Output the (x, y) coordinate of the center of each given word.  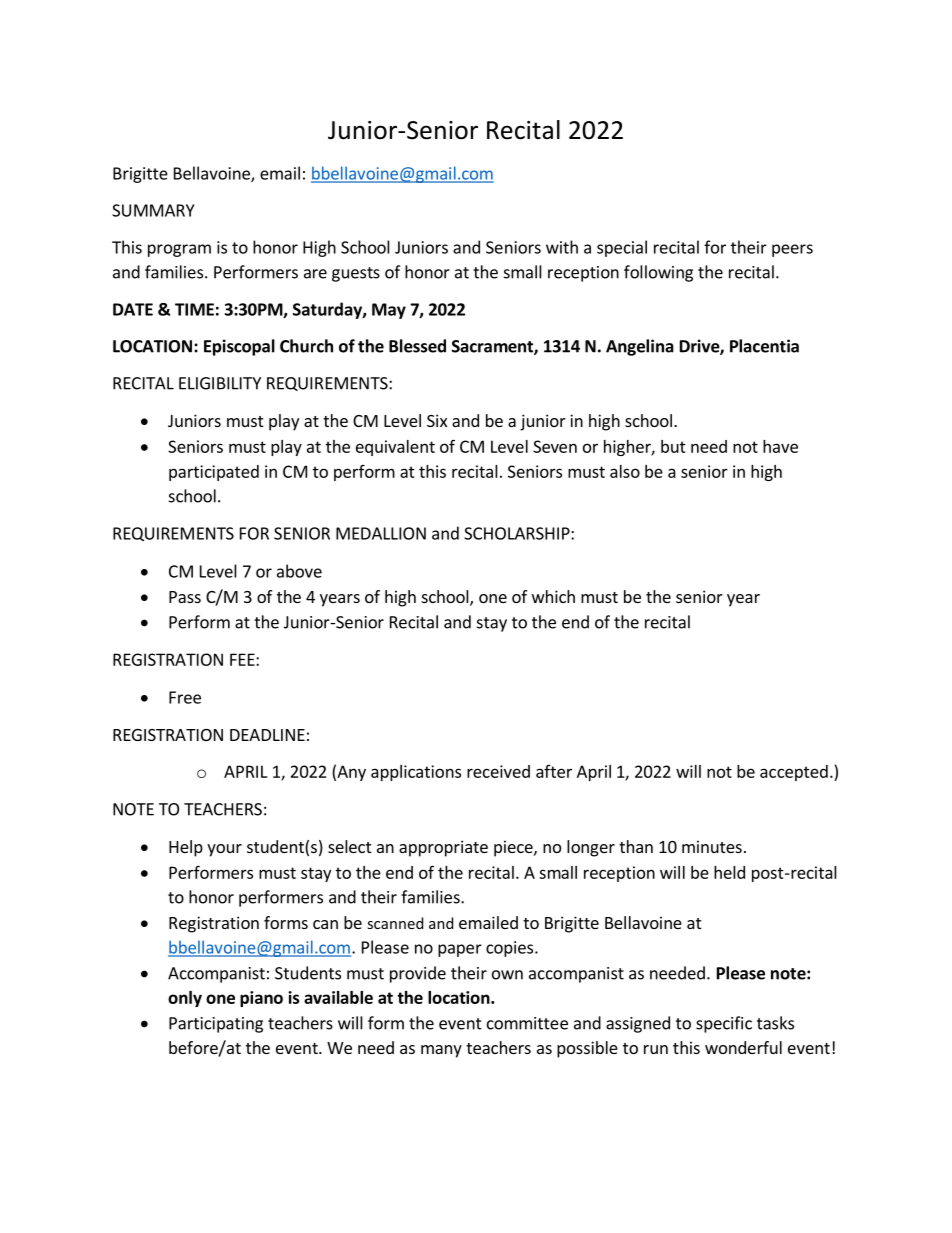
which (553, 596)
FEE (243, 659)
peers (792, 250)
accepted (794, 773)
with (562, 247)
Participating (216, 1025)
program (179, 250)
